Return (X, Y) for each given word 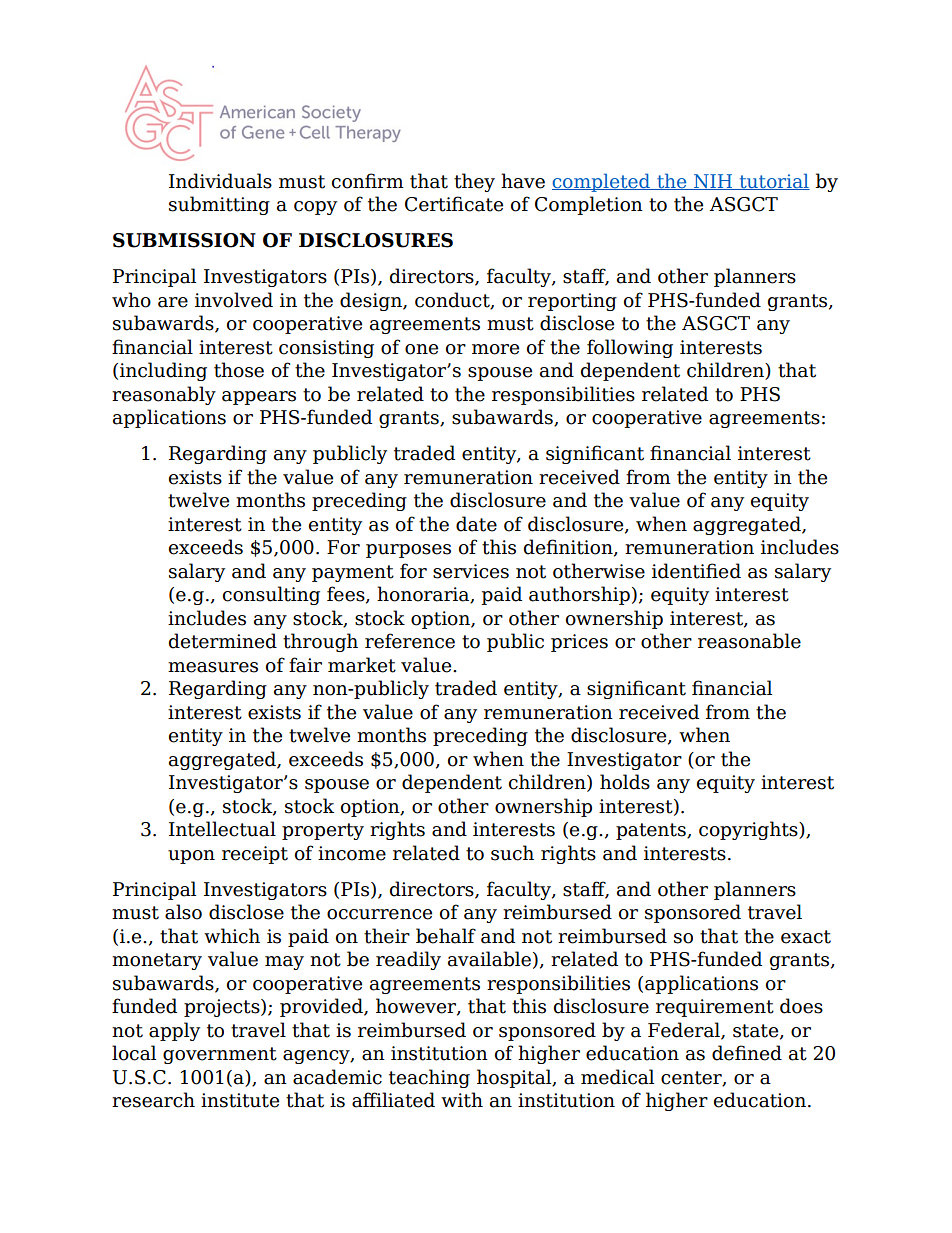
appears (259, 398)
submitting (219, 205)
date (476, 524)
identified (696, 571)
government (220, 1055)
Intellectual (222, 829)
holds (625, 782)
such (512, 853)
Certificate (454, 204)
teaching (429, 1078)
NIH (713, 182)
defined (747, 1053)
